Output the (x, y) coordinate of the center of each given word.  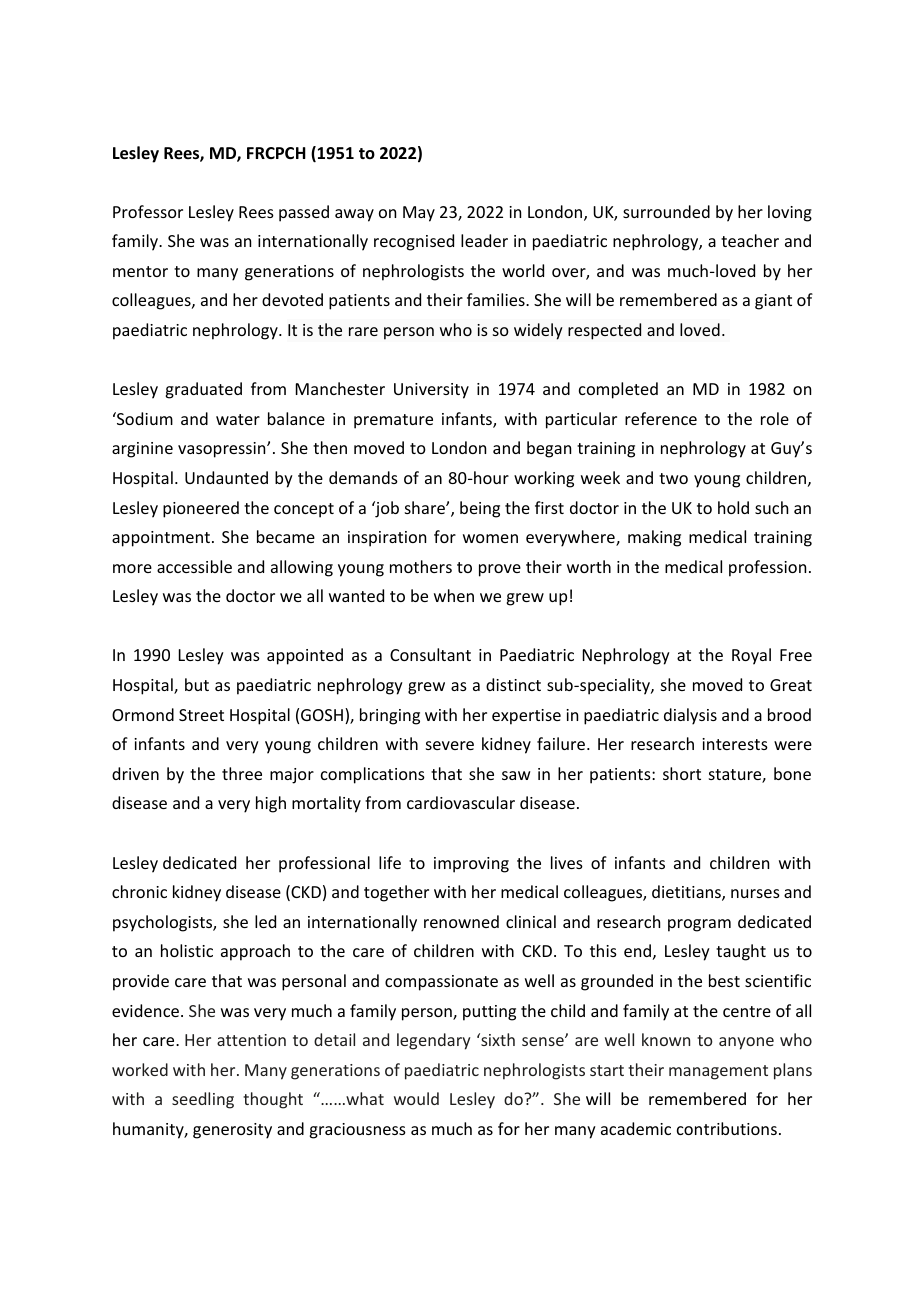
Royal (751, 656)
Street (201, 715)
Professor (148, 211)
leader (484, 240)
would (416, 1098)
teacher (750, 240)
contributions (727, 1128)
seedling (203, 1100)
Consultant (430, 654)
